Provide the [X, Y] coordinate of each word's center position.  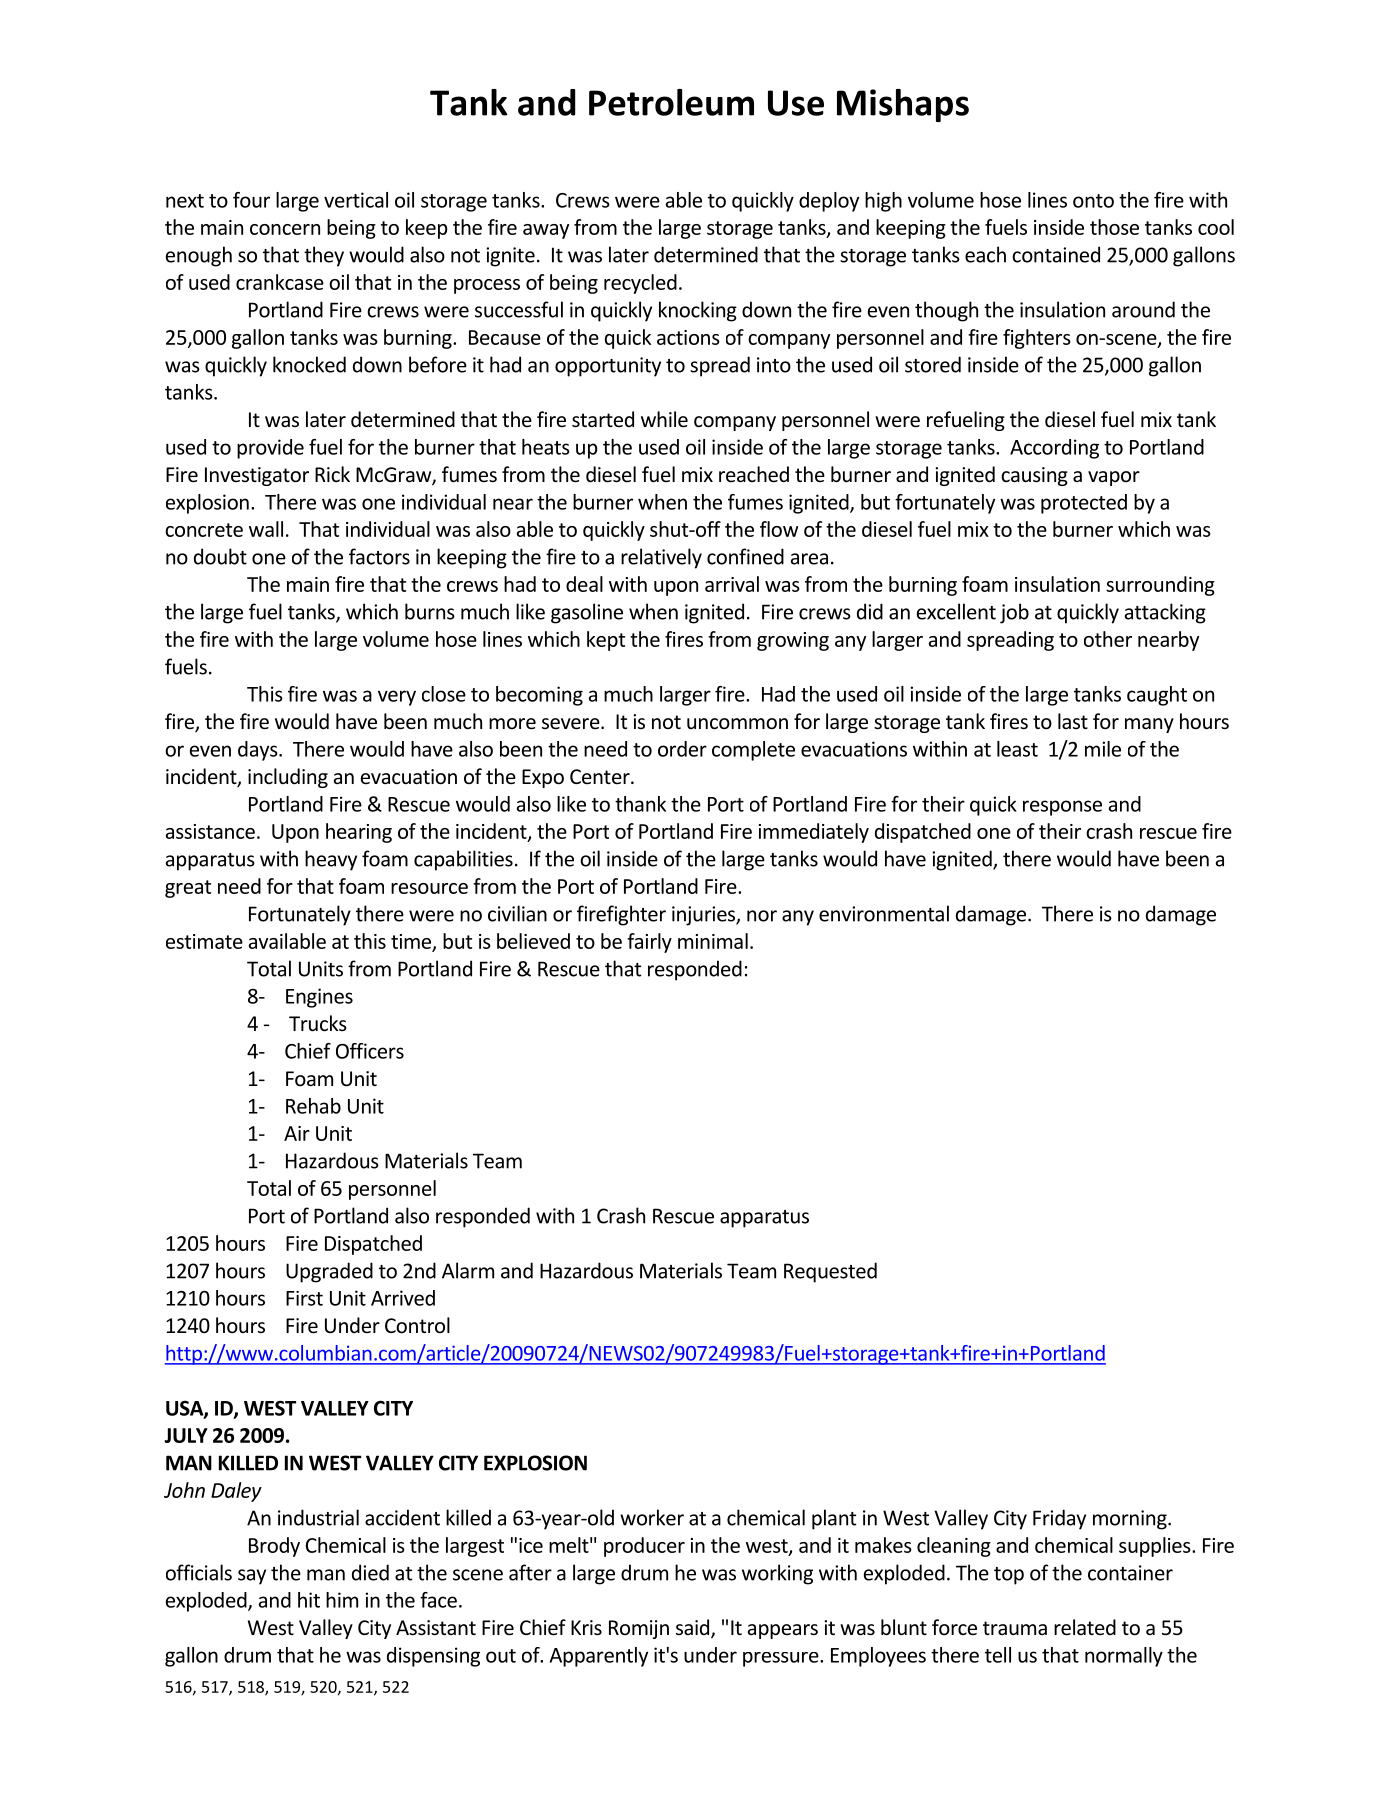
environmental [884, 913]
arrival [732, 584]
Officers [370, 1051]
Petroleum [671, 102]
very [397, 698]
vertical [356, 200]
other [1108, 639]
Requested [830, 1272]
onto [1093, 201]
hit [309, 1600]
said [694, 1628]
